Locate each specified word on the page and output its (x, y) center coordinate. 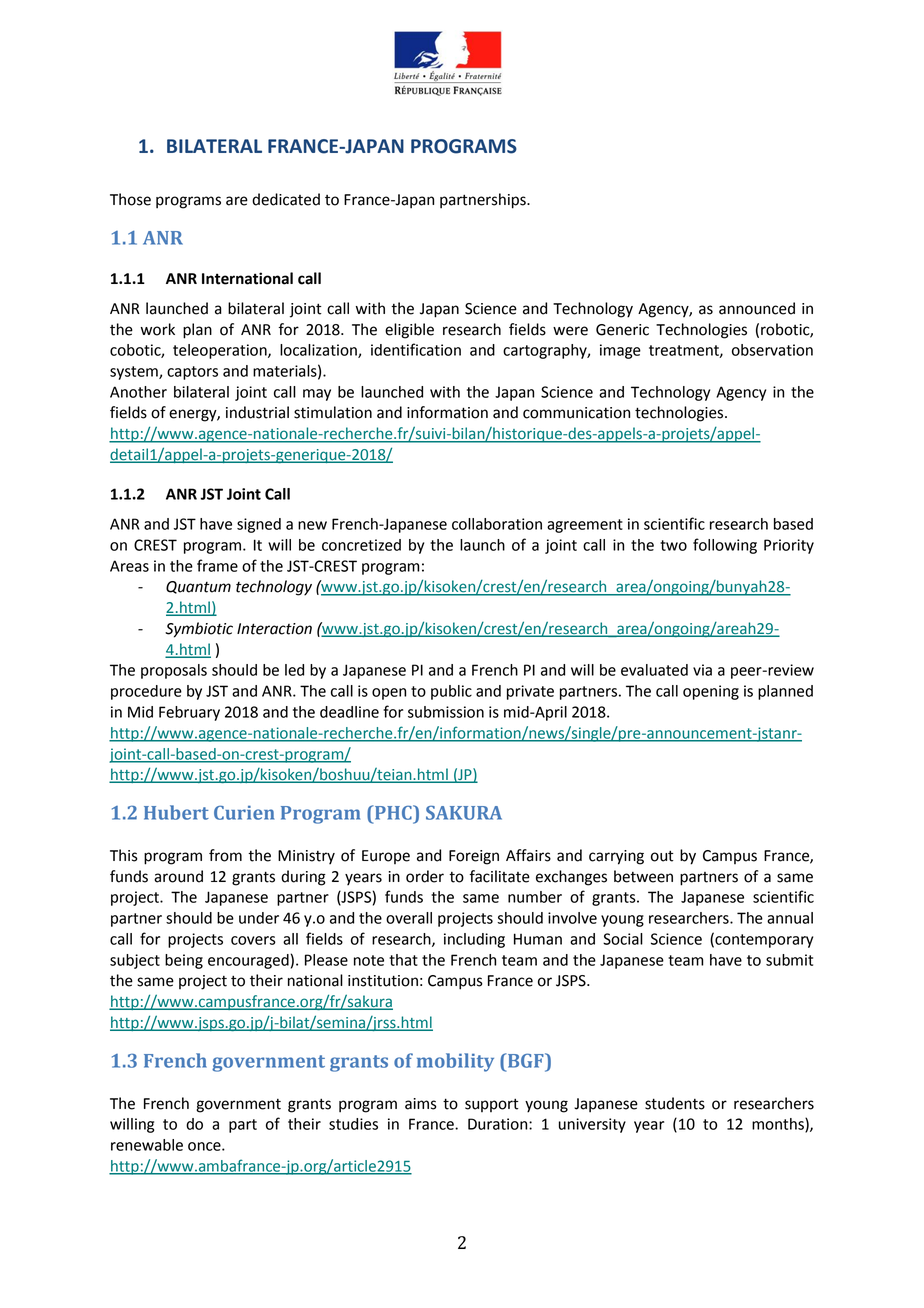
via (702, 670)
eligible (409, 331)
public (451, 692)
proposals (174, 671)
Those (130, 199)
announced (757, 308)
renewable (147, 1145)
